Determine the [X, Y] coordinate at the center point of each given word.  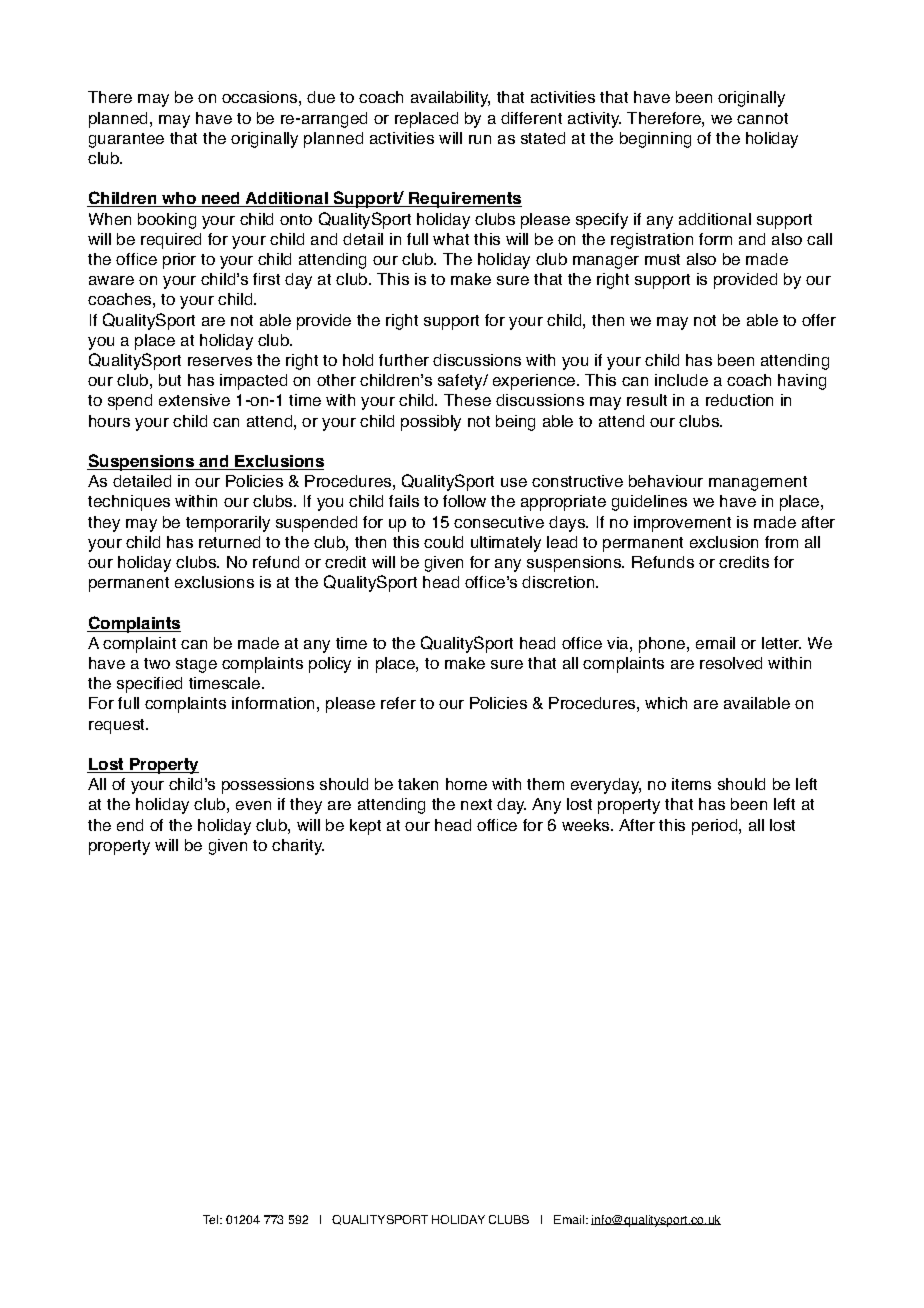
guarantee [126, 140]
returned [229, 542]
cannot [762, 118]
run [480, 139]
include [681, 380]
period [716, 827]
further [404, 360]
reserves [220, 361]
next [476, 804]
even [253, 805]
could [443, 542]
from [781, 542]
